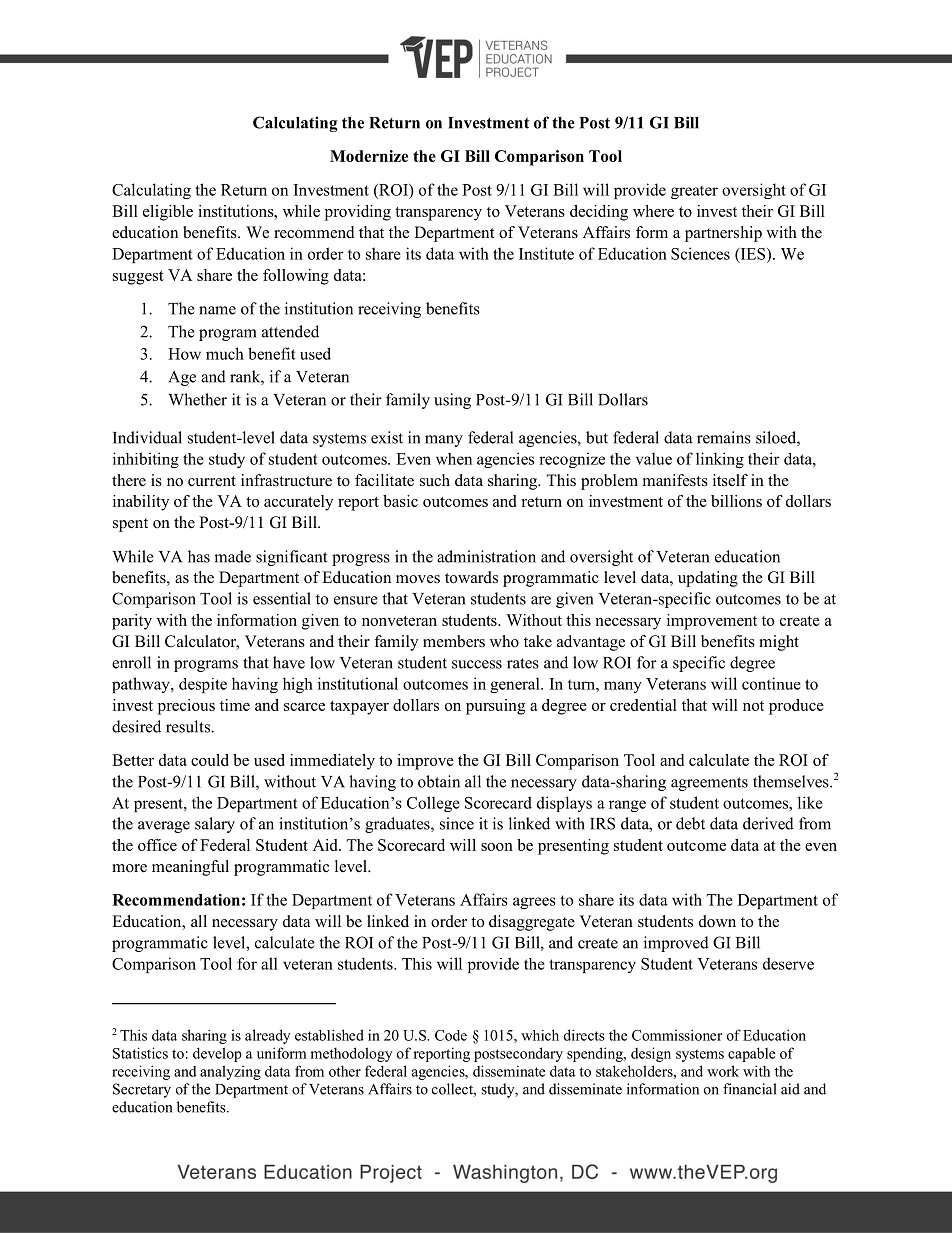 The height and width of the screenshot is (1233, 952). What do you see at coordinates (369, 156) in the screenshot?
I see `Modernize` at bounding box center [369, 156].
